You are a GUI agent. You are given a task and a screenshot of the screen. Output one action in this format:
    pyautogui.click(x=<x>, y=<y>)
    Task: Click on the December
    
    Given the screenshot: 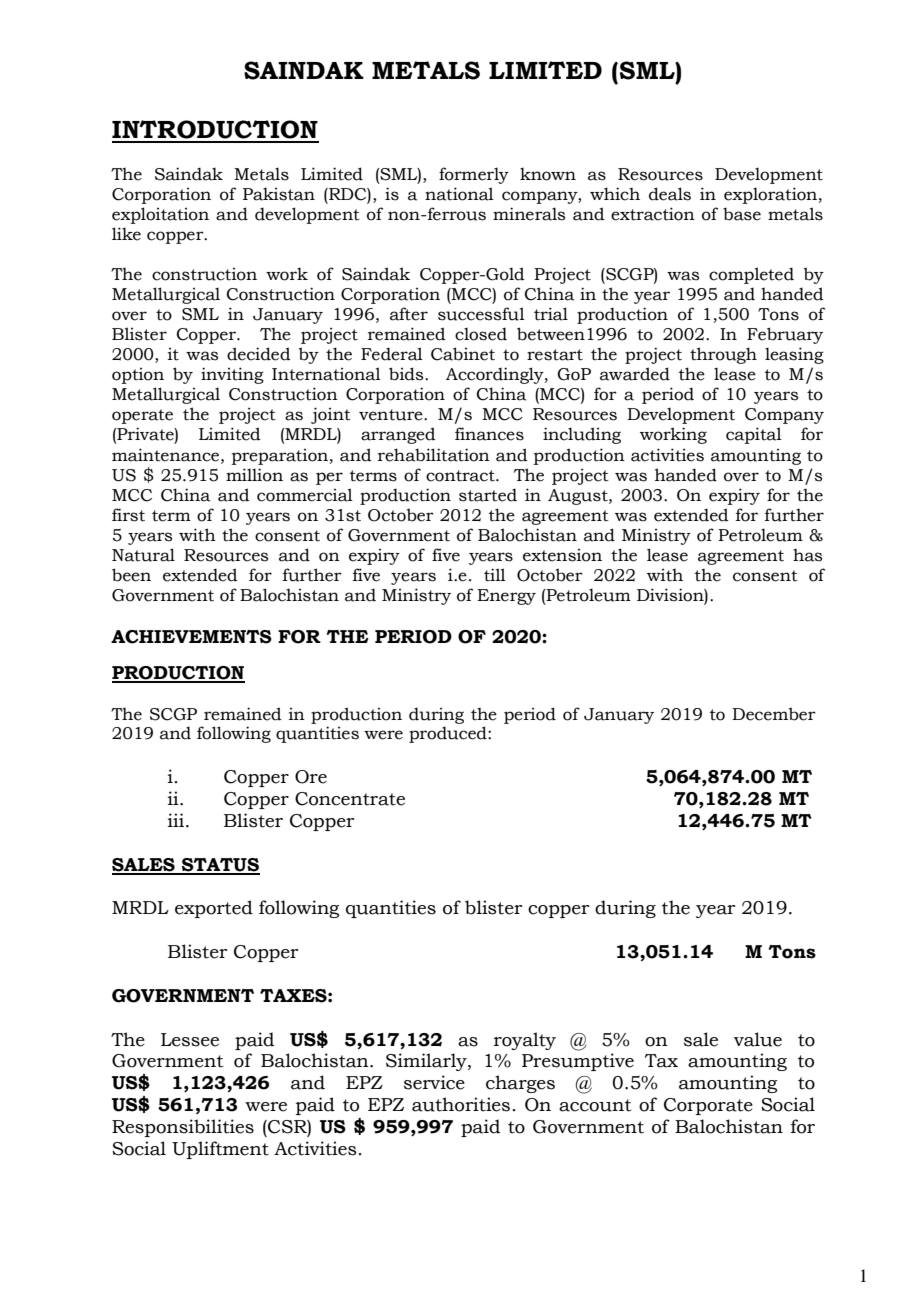 What is the action you would take?
    pyautogui.click(x=774, y=714)
